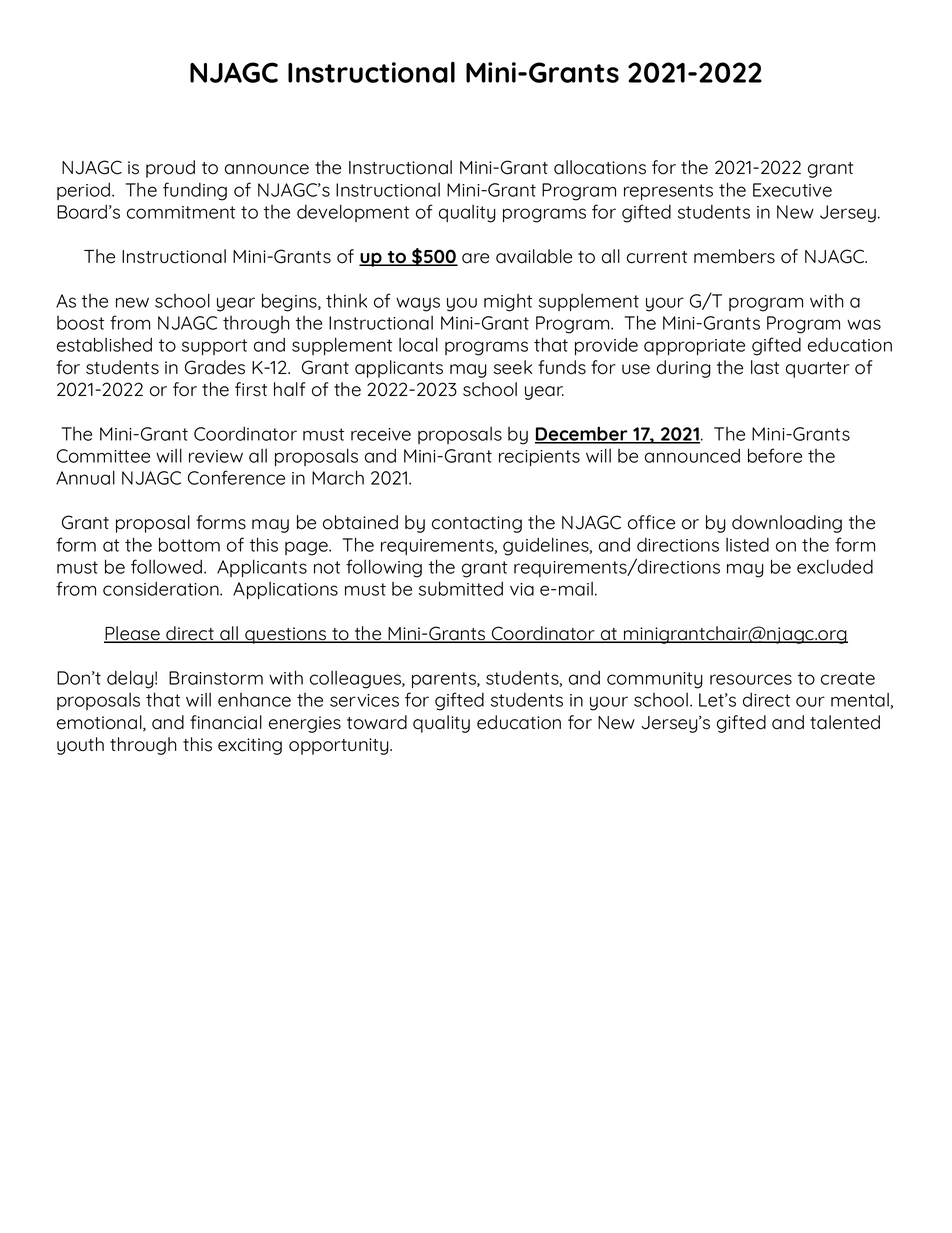 The height and width of the screenshot is (1233, 952). Describe the element at coordinates (787, 524) in the screenshot. I see `downloading` at that location.
